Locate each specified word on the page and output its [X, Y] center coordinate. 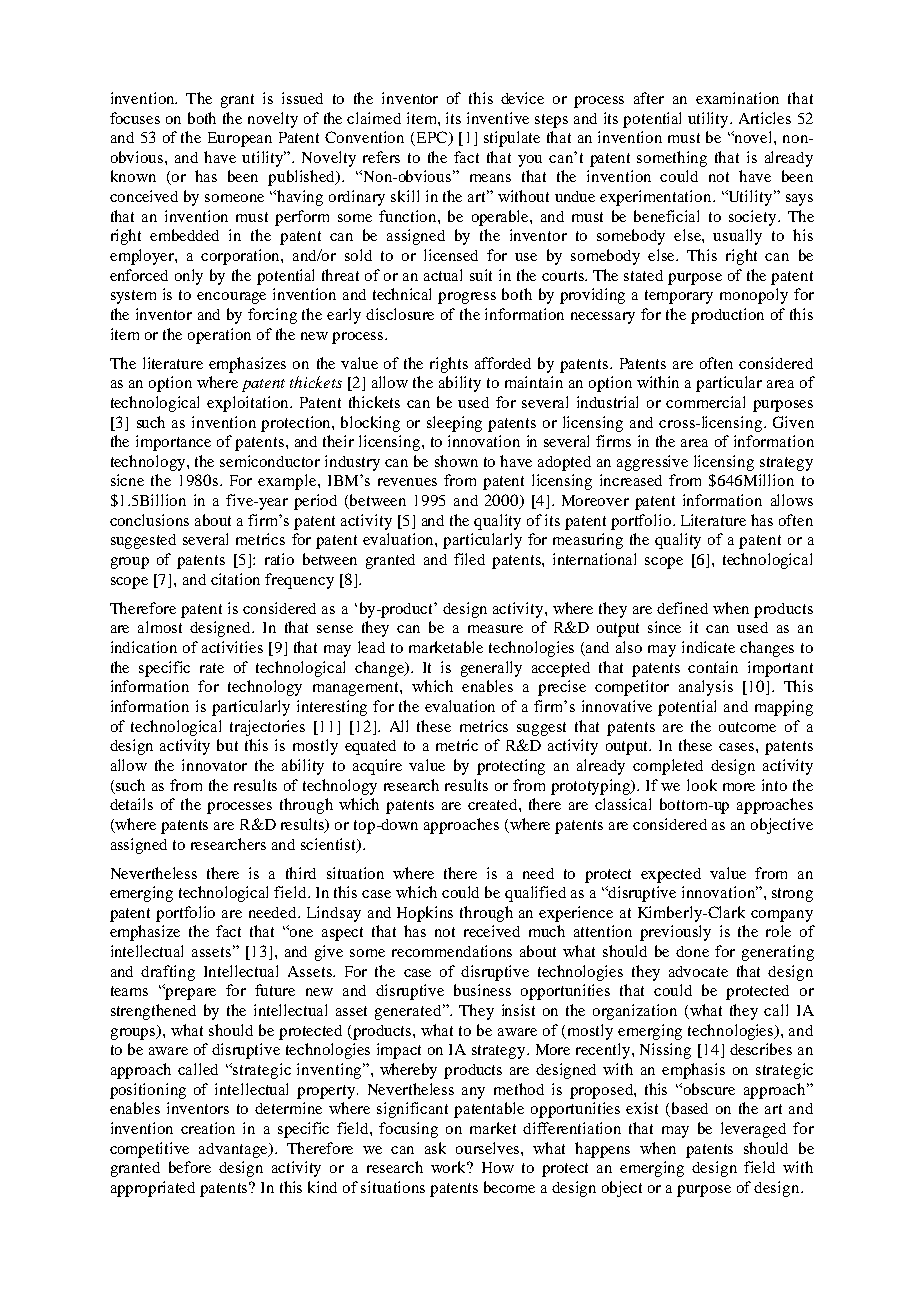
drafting [168, 973]
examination [737, 98]
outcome [747, 727]
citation [235, 579]
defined [682, 608]
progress [467, 298]
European [240, 139]
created [494, 804]
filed [469, 559]
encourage [231, 298]
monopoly [754, 296]
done [692, 951]
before [190, 1167]
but [227, 745]
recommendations [452, 951]
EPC [432, 138]
